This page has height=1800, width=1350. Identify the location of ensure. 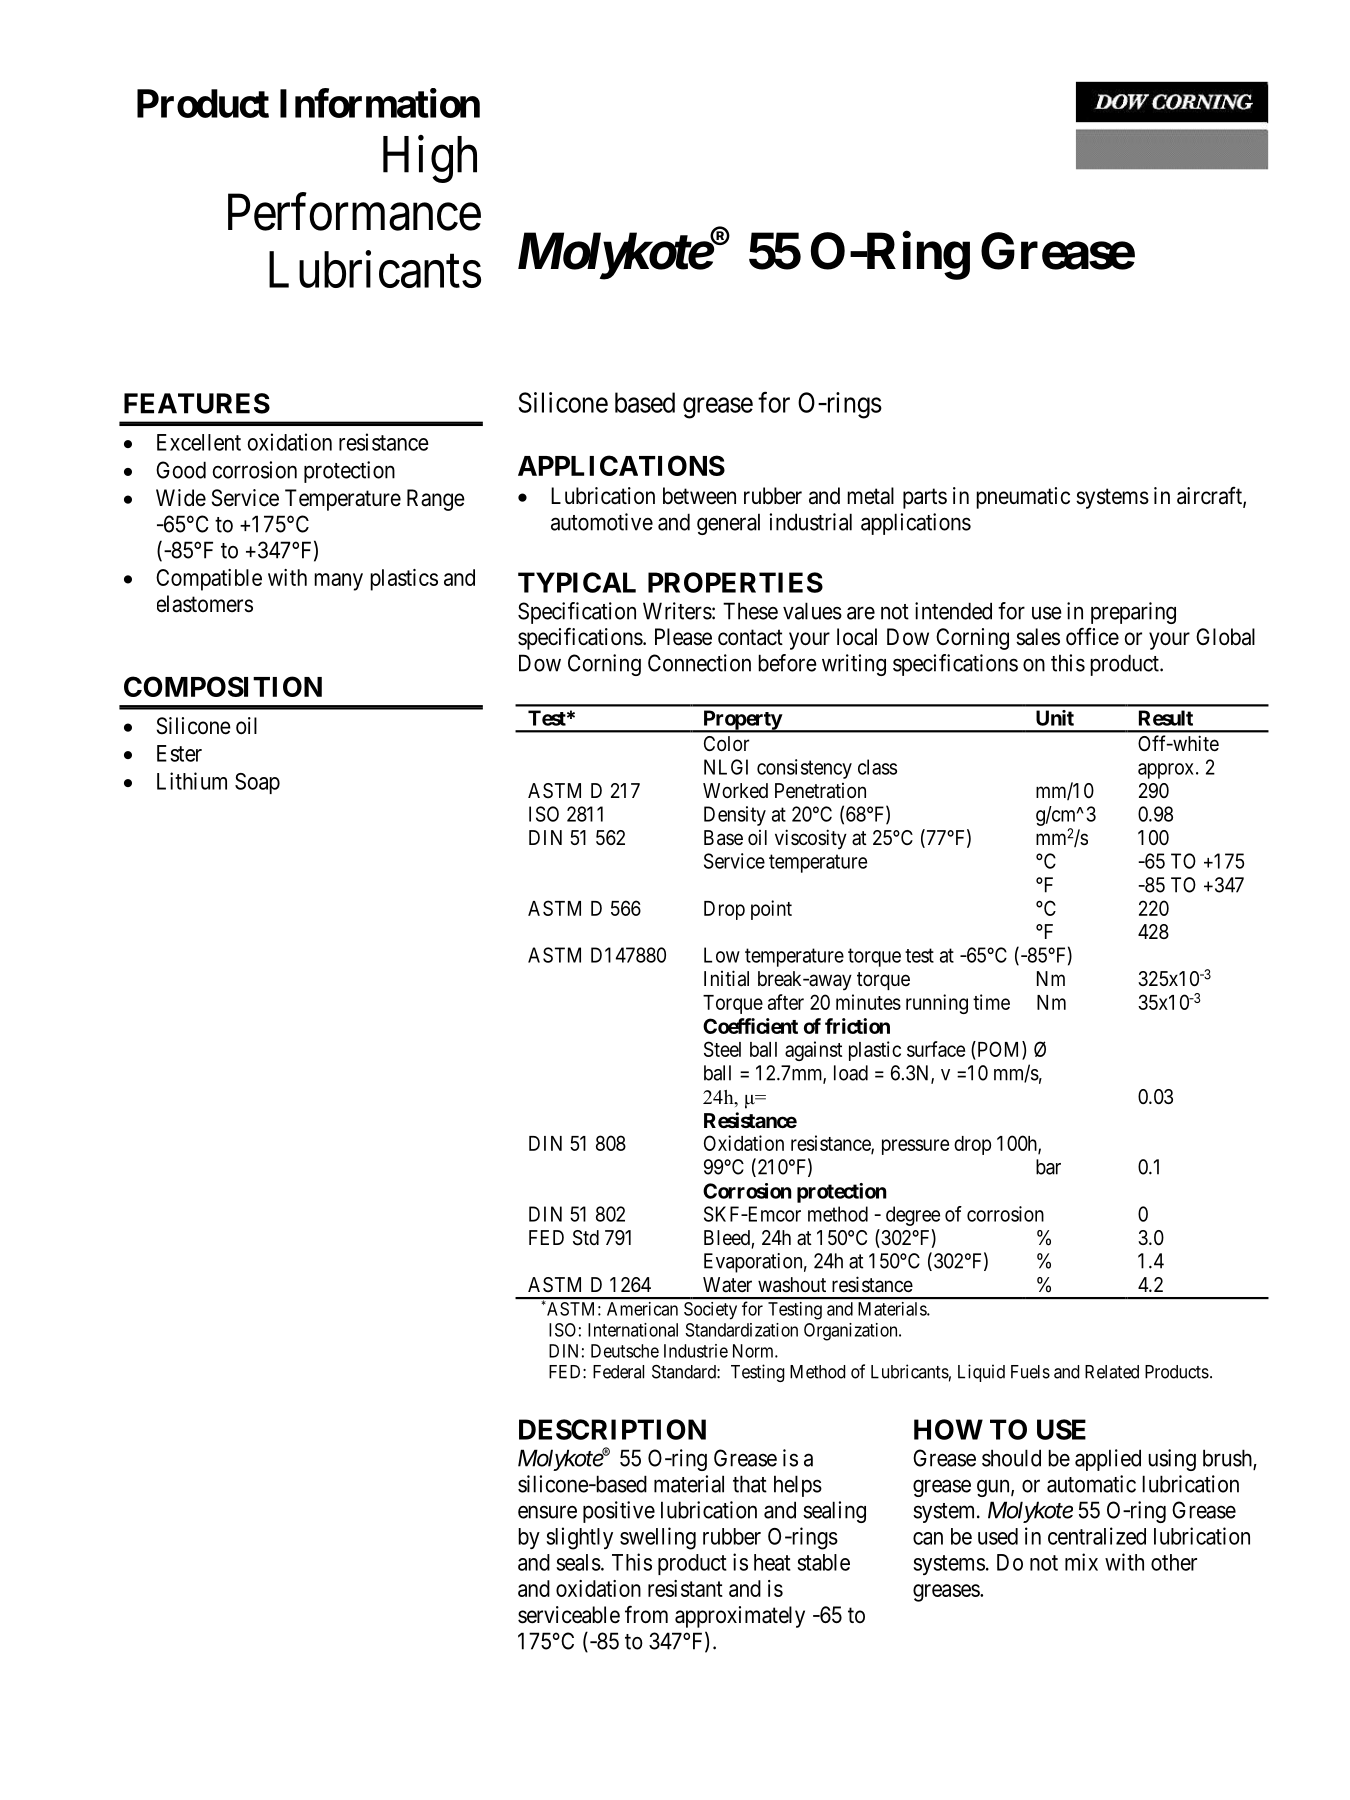
(547, 1512).
